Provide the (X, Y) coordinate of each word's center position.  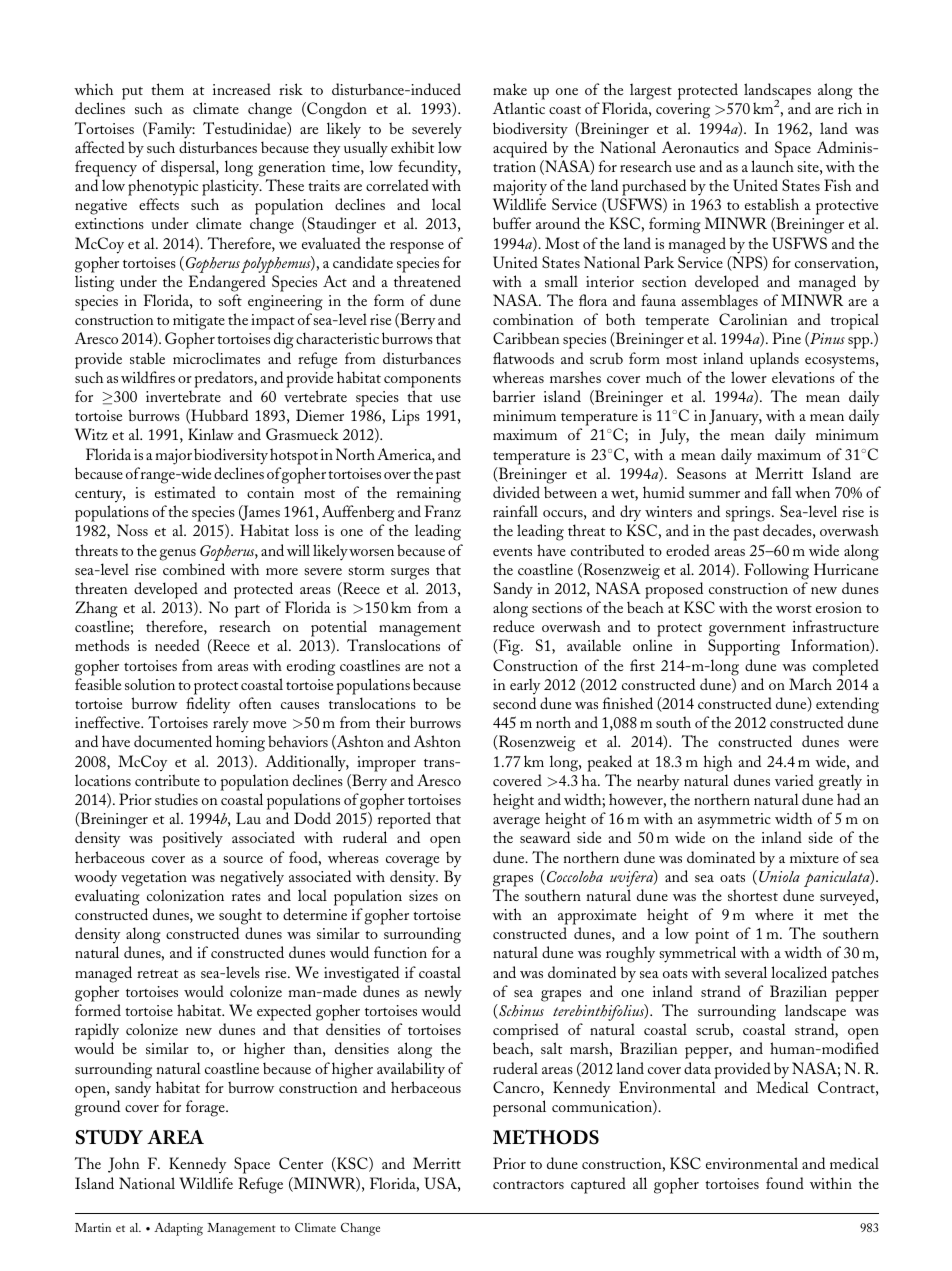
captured (598, 1185)
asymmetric (734, 821)
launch (772, 166)
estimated (185, 492)
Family (170, 130)
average (516, 823)
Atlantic (519, 108)
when (812, 492)
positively (192, 839)
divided (516, 492)
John (124, 1165)
